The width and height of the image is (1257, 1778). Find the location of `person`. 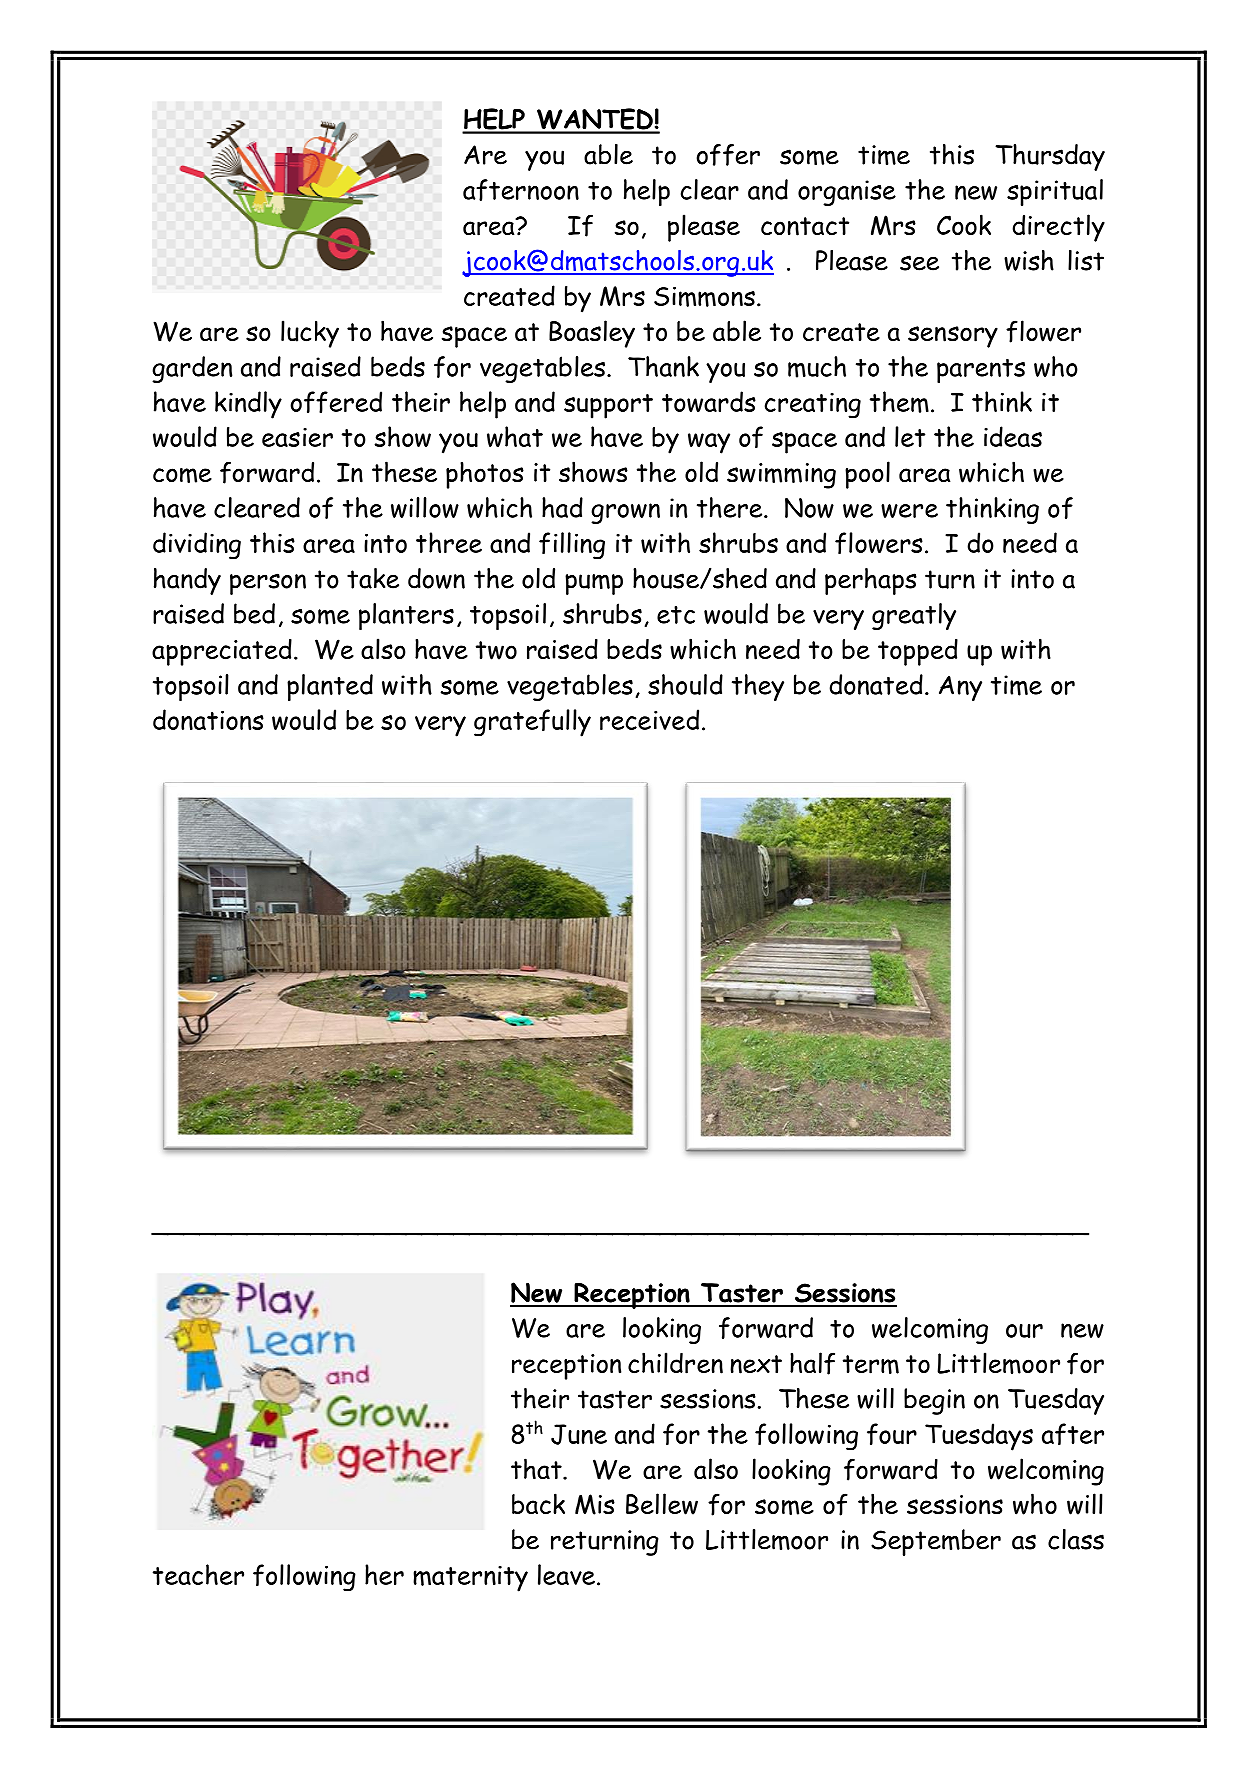

person is located at coordinates (268, 584).
